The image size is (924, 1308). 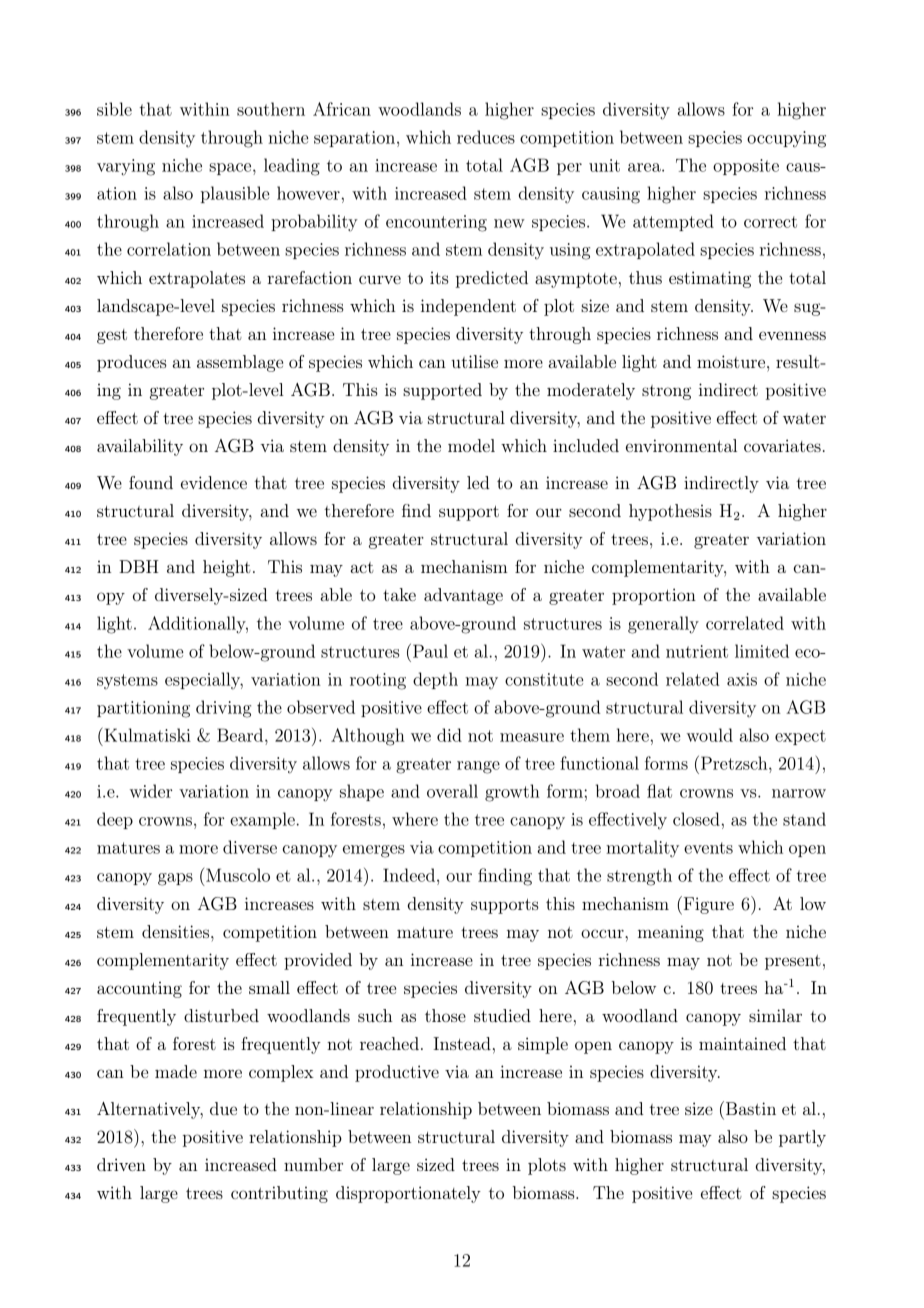 What do you see at coordinates (223, 1108) in the page?
I see `due` at bounding box center [223, 1108].
